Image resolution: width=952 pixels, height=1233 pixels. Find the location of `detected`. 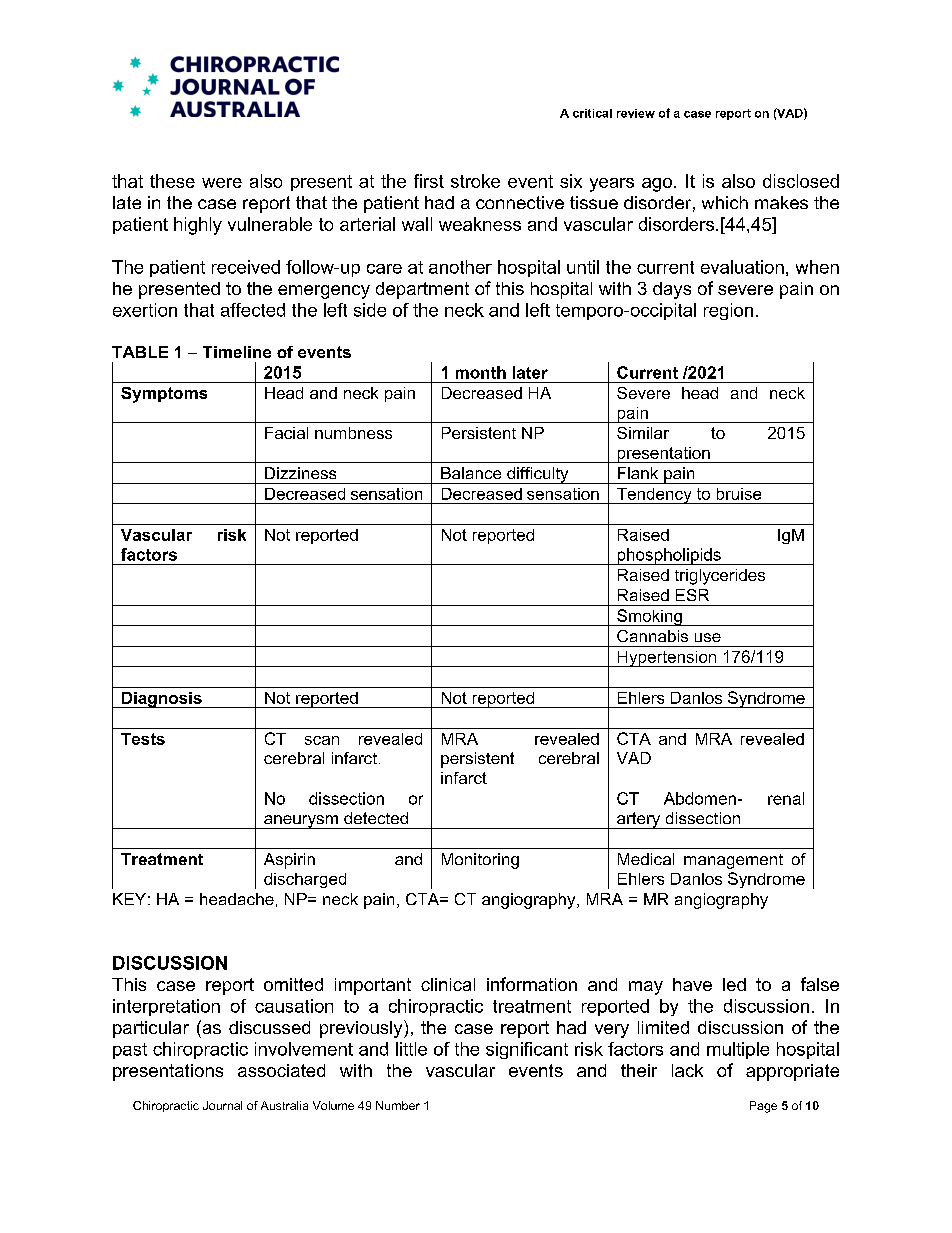

detected is located at coordinates (376, 818).
